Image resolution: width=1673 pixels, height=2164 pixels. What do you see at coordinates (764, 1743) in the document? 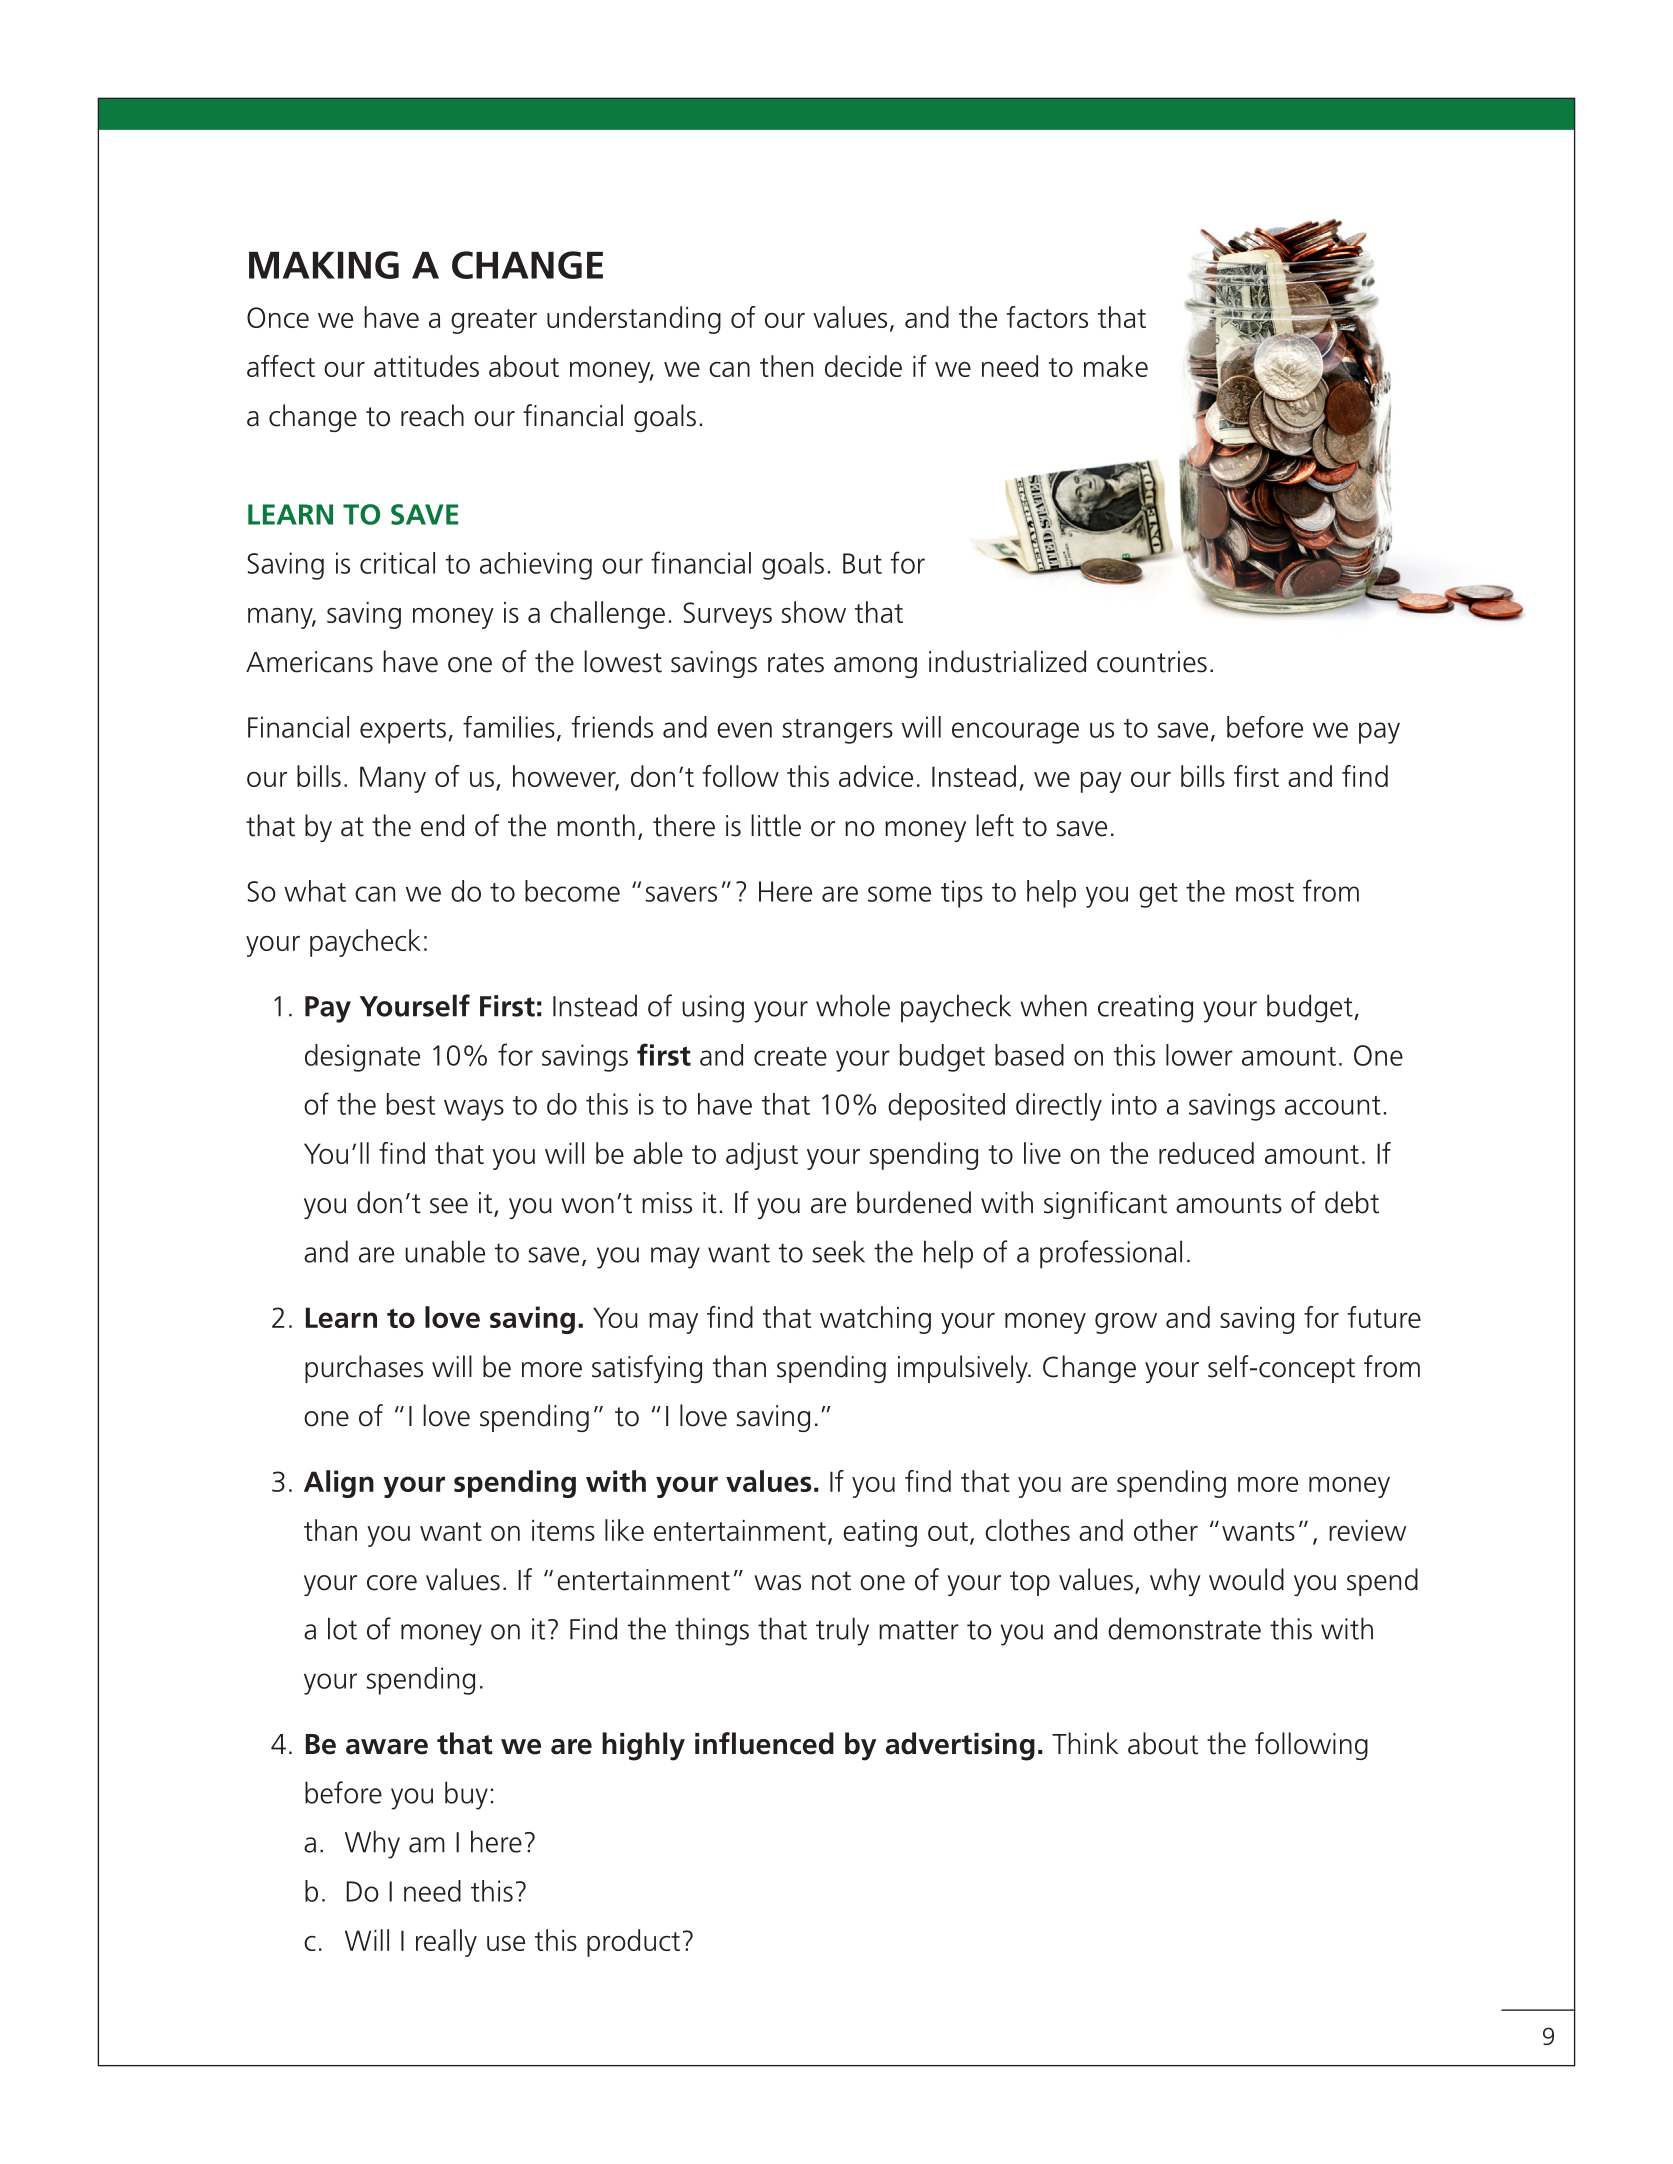
I see `influenced` at bounding box center [764, 1743].
